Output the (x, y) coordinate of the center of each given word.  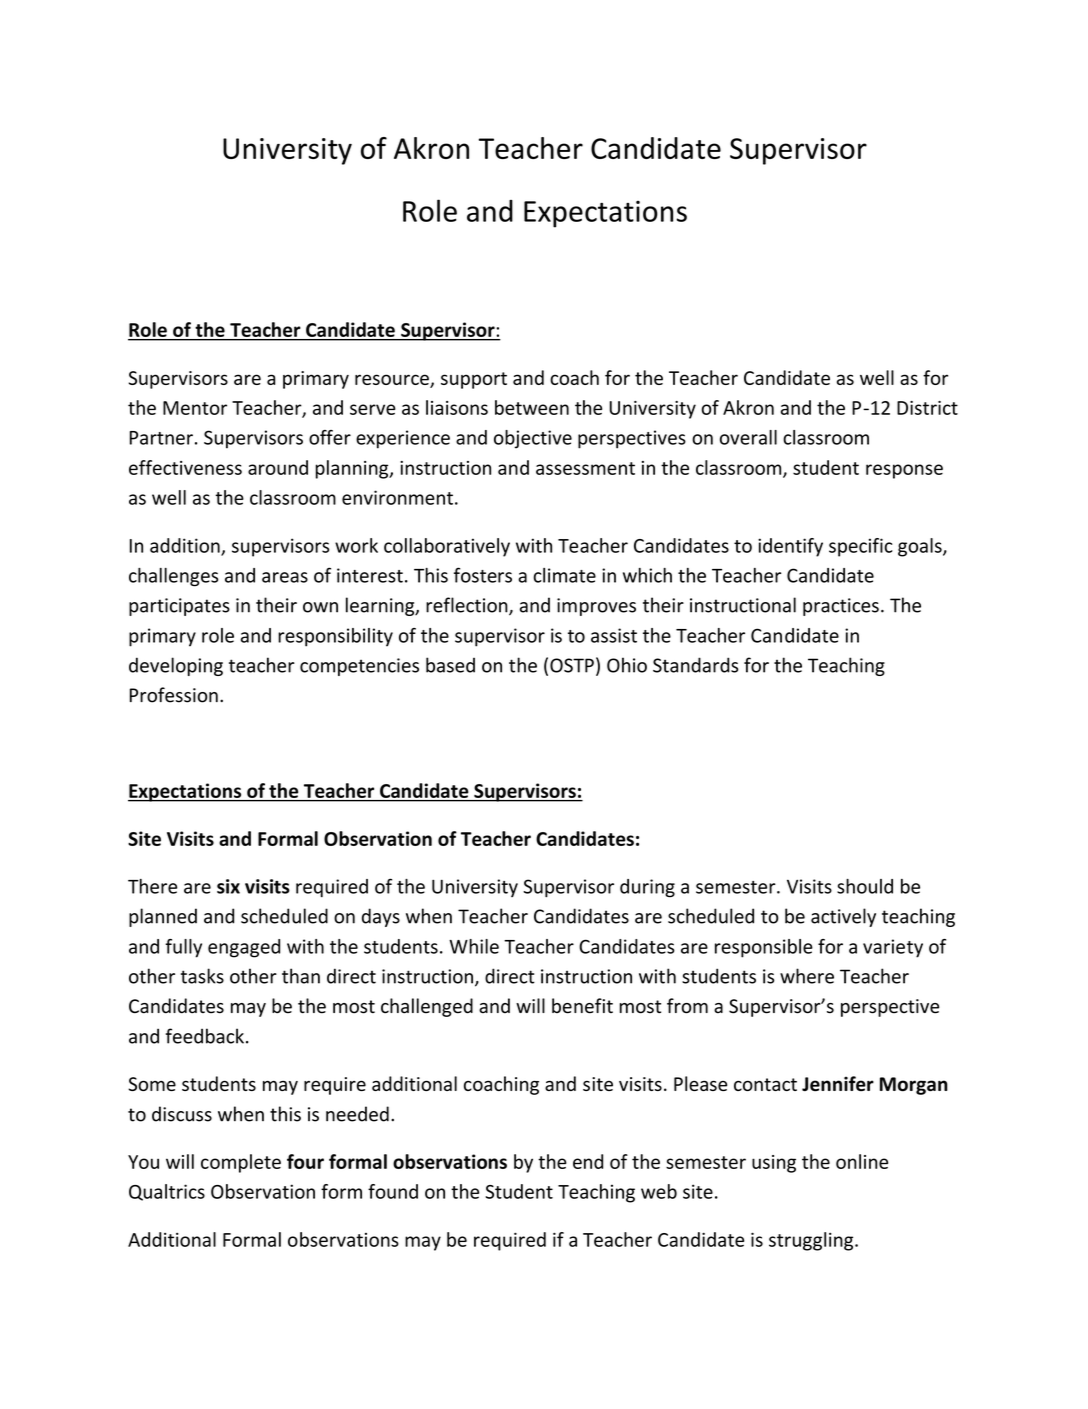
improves (596, 607)
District (927, 408)
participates (179, 607)
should (865, 886)
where (807, 976)
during (647, 888)
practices (841, 607)
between (532, 407)
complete (241, 1163)
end (588, 1161)
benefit (582, 1006)
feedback (205, 1036)
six (228, 886)
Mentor (195, 408)
